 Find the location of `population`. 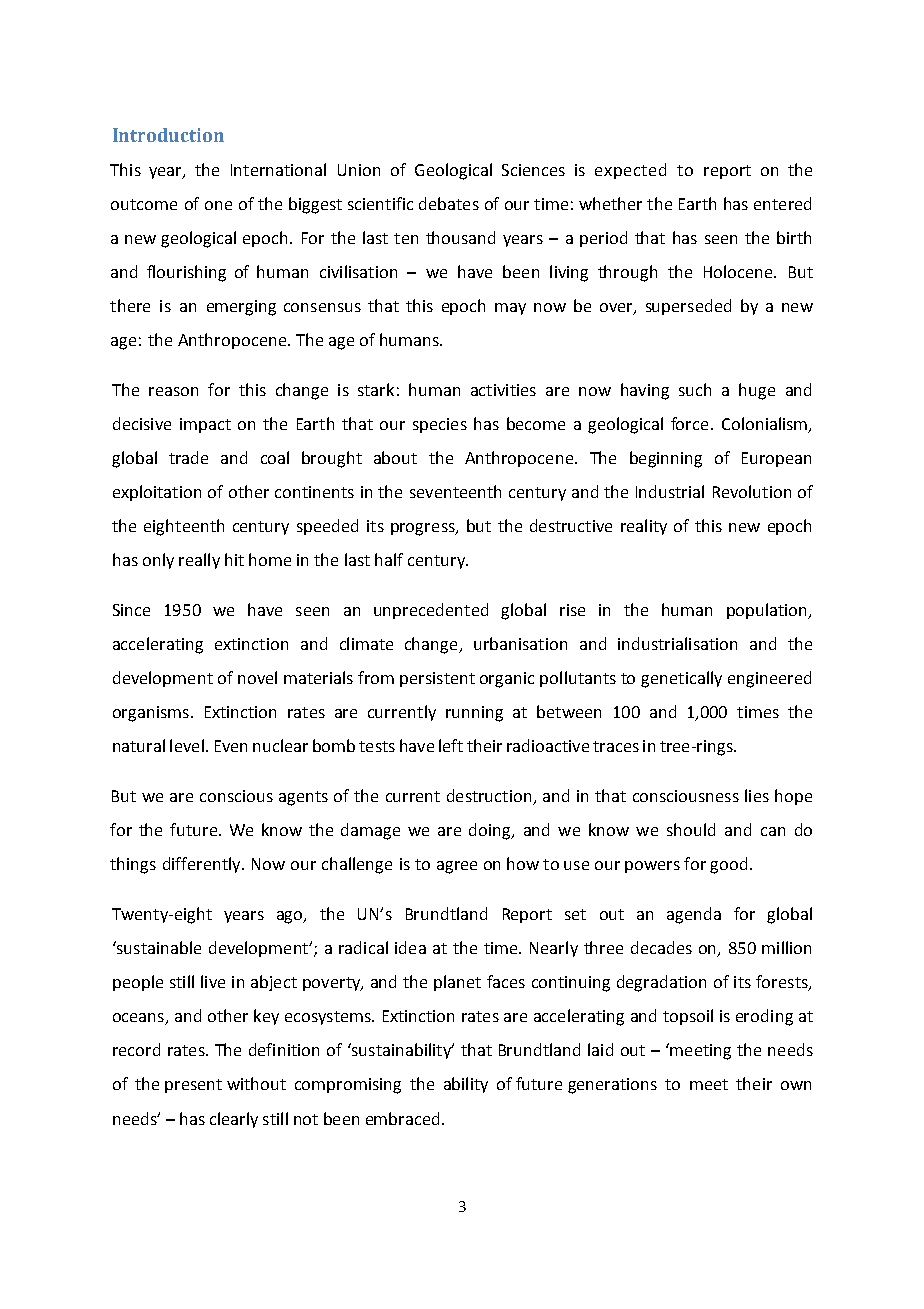

population is located at coordinates (768, 611).
